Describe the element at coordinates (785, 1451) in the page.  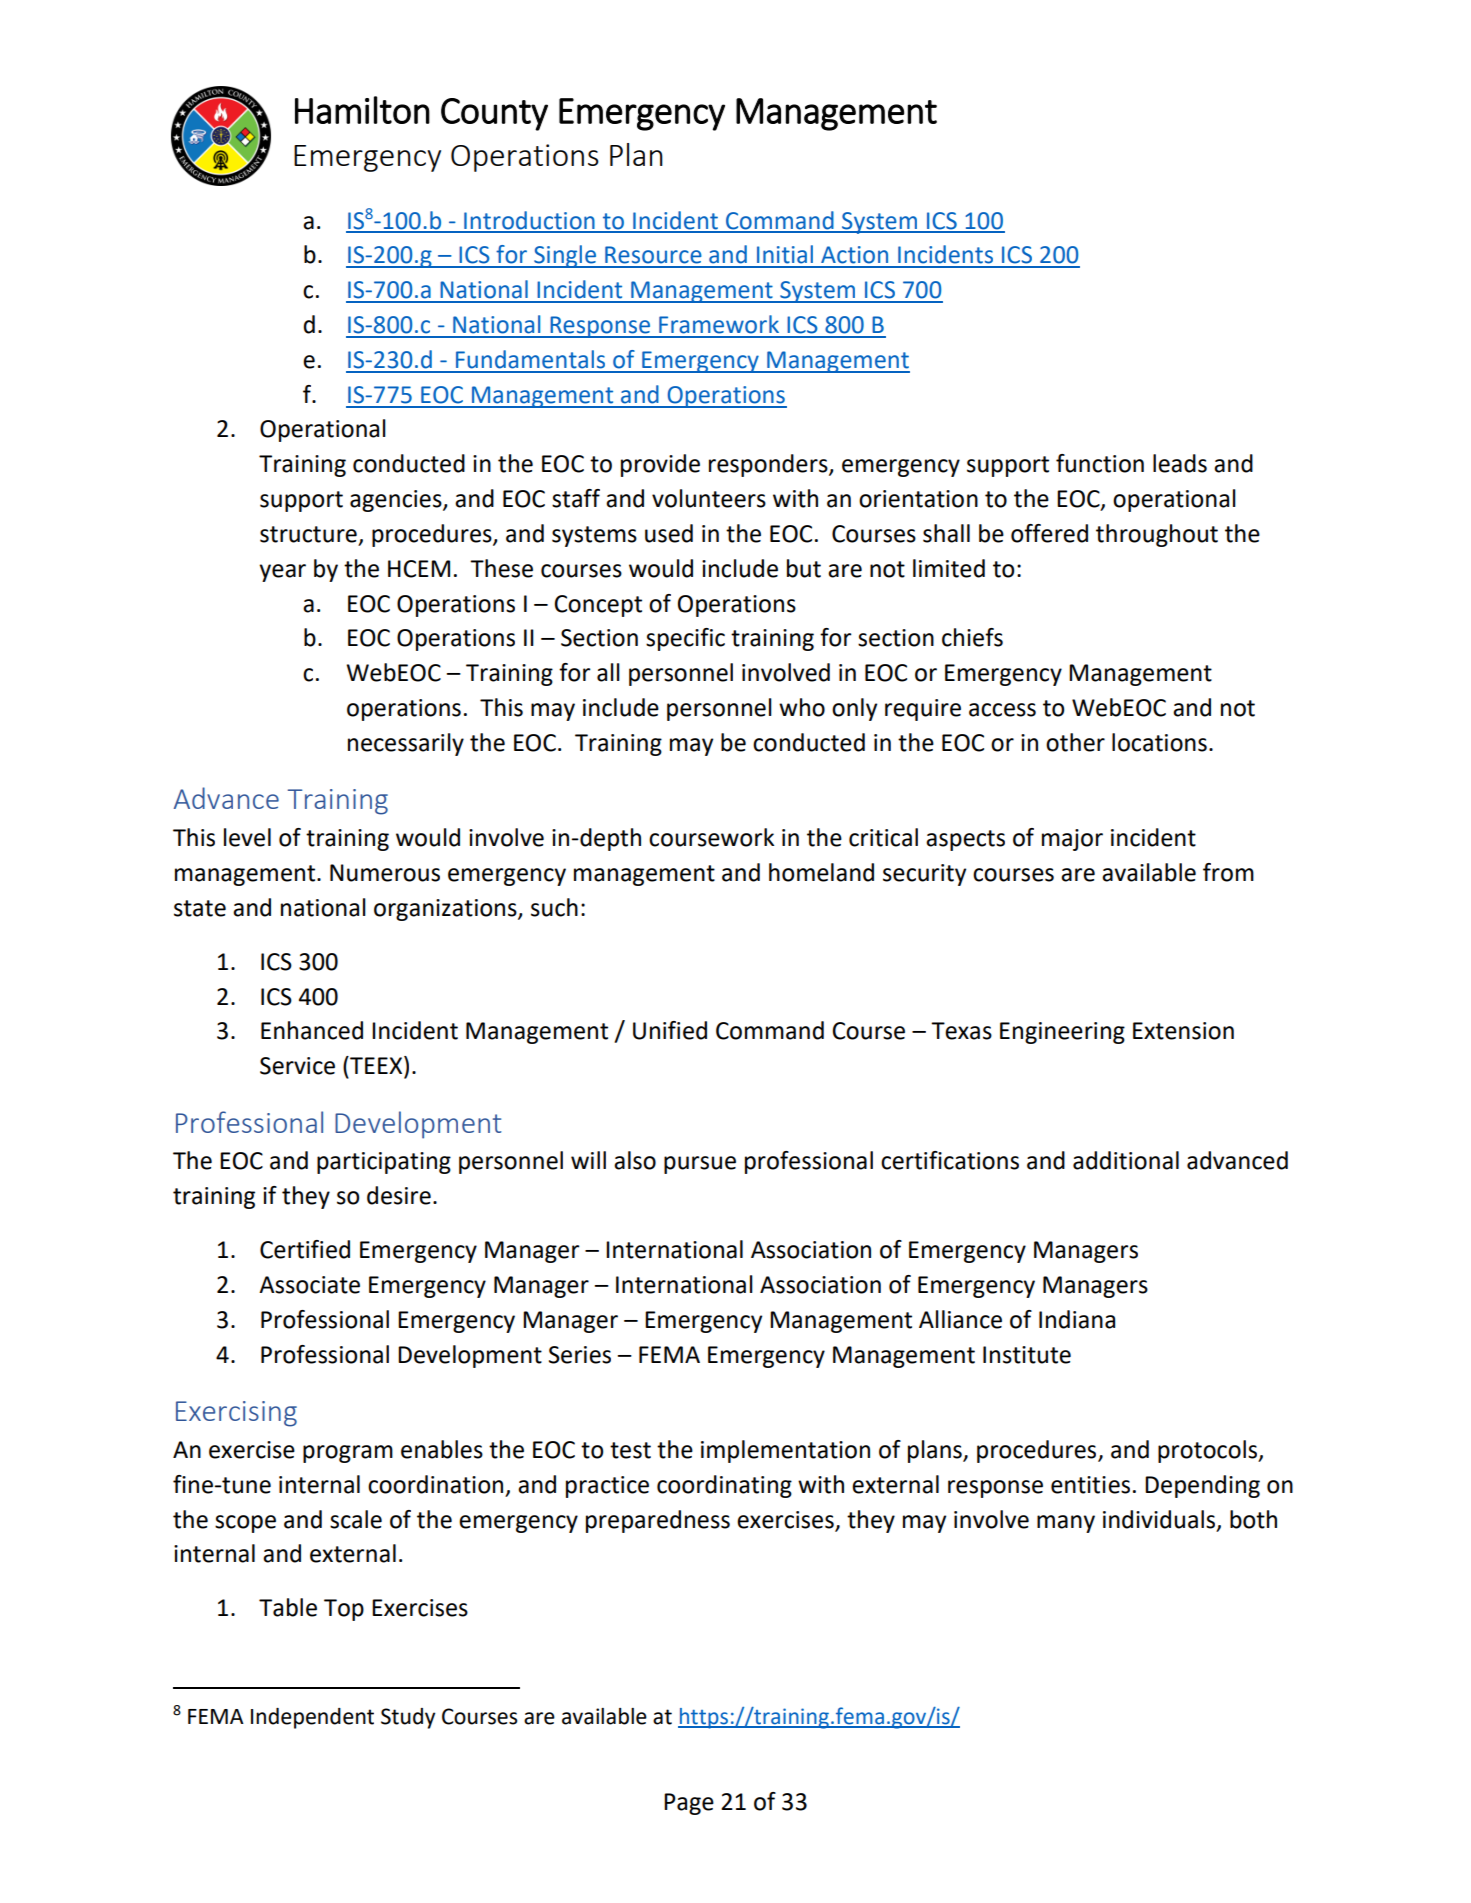
I see `implementation` at that location.
